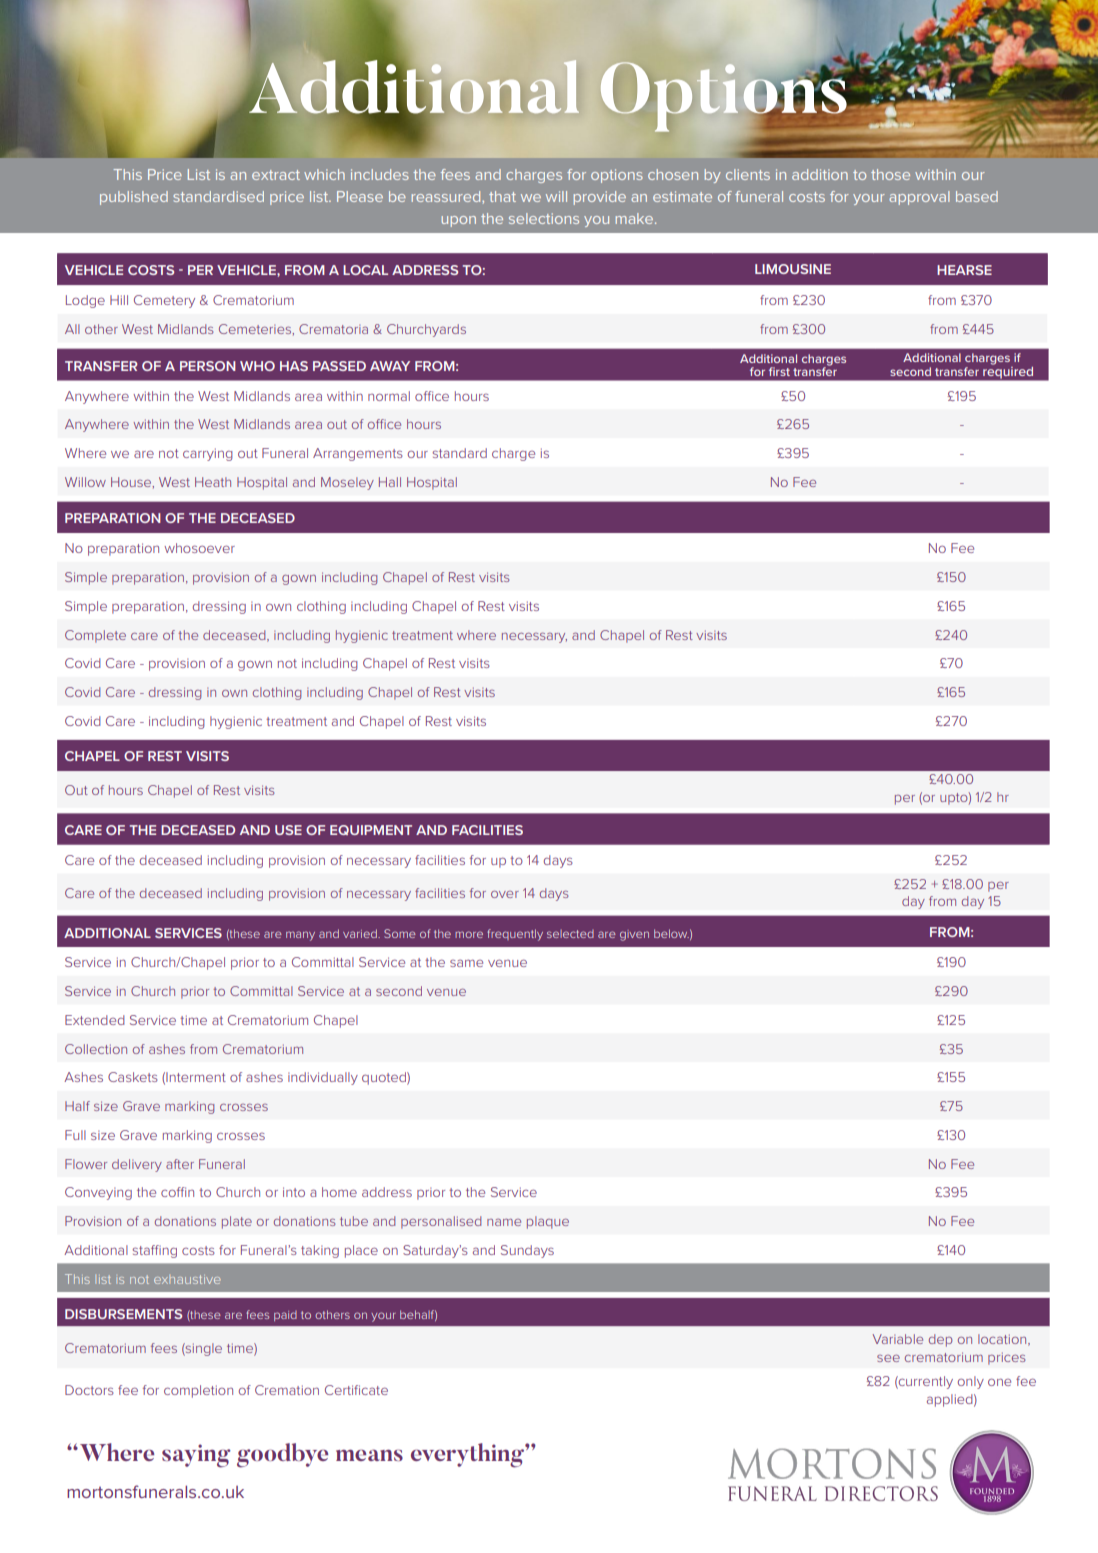 This page has width=1098, height=1553. What do you see at coordinates (888, 1358) in the page?
I see `see` at bounding box center [888, 1358].
